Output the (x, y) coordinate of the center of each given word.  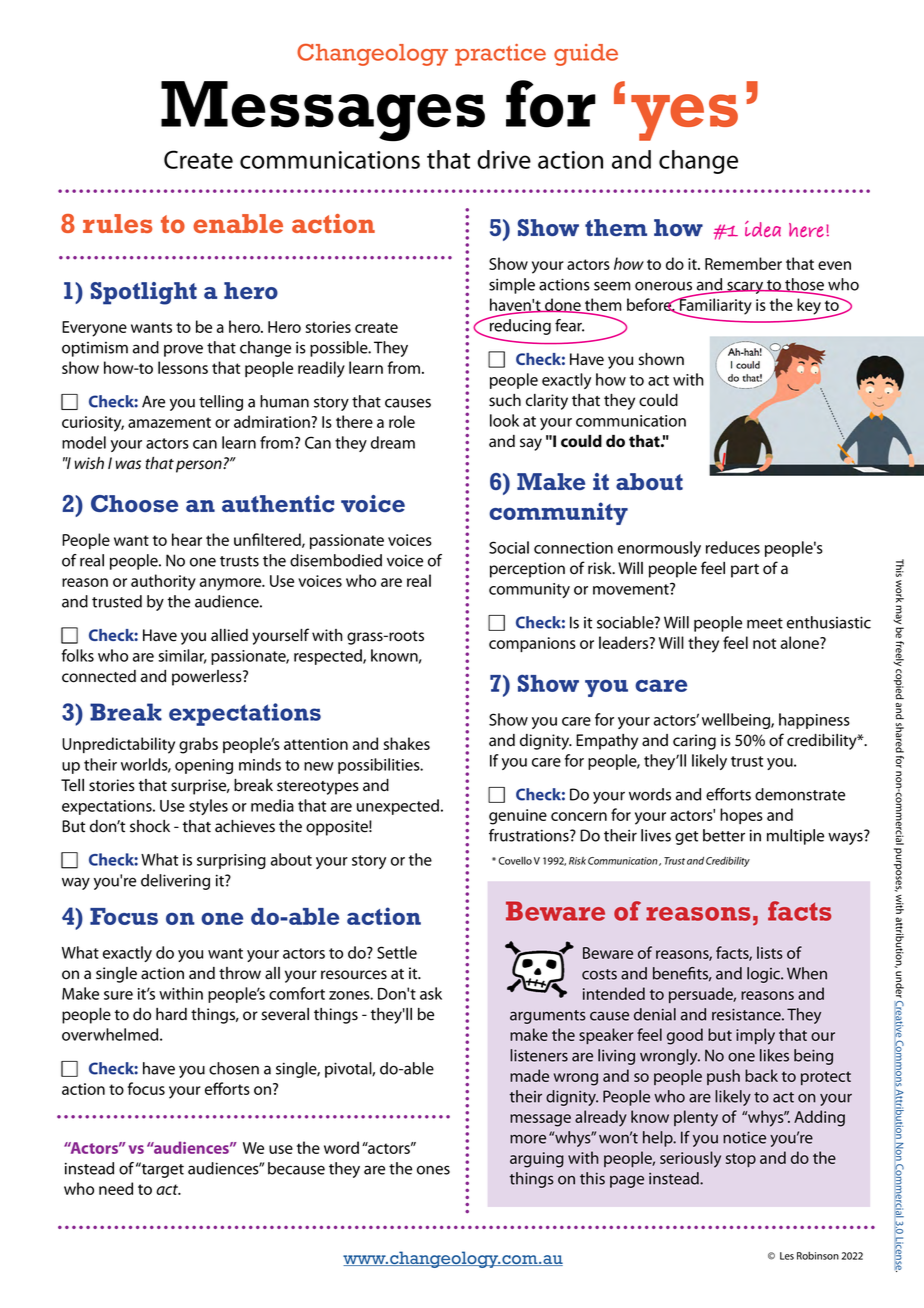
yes (684, 117)
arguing (537, 1160)
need (116, 1188)
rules (117, 223)
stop (741, 1160)
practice (500, 55)
